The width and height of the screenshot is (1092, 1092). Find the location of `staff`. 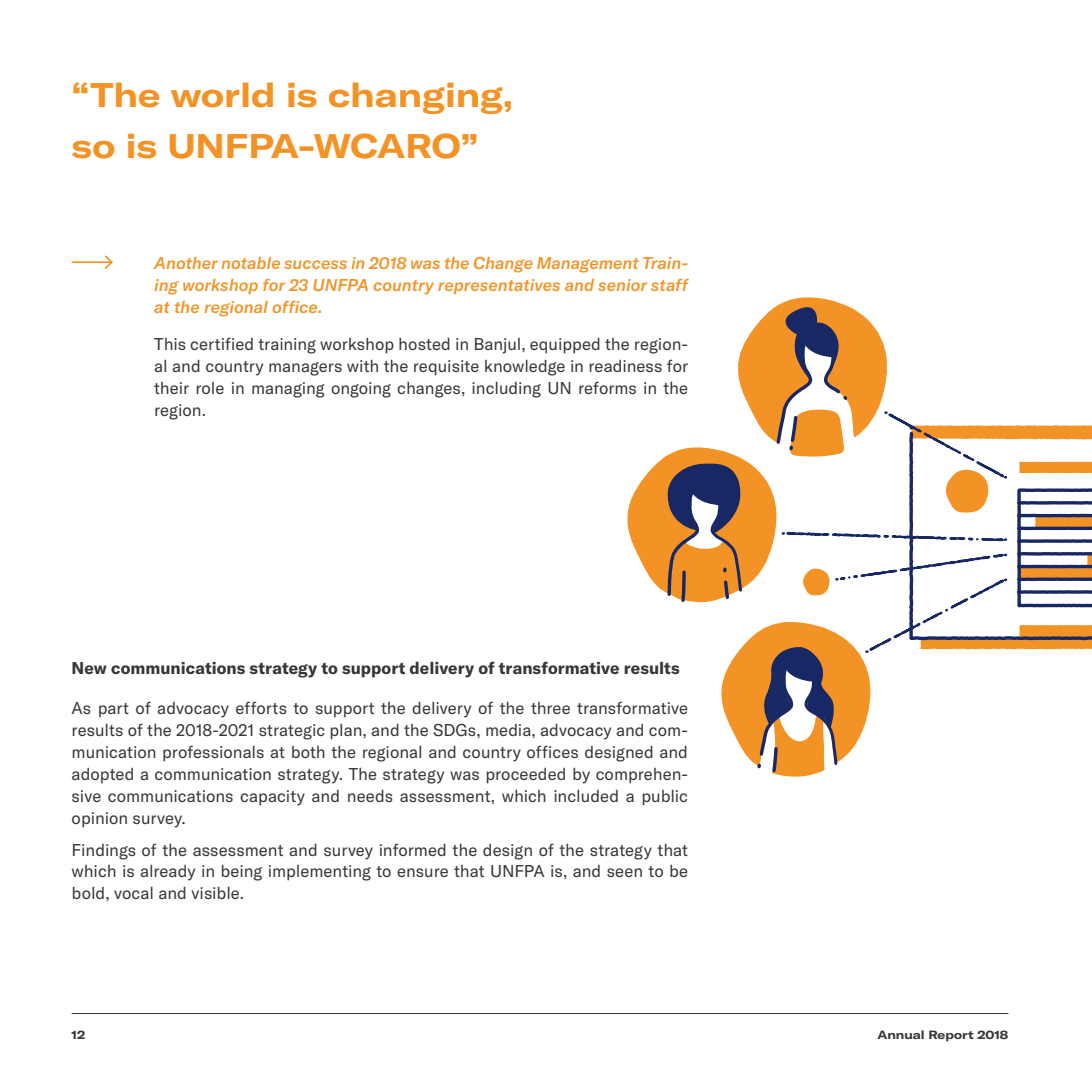

staff is located at coordinates (670, 285).
